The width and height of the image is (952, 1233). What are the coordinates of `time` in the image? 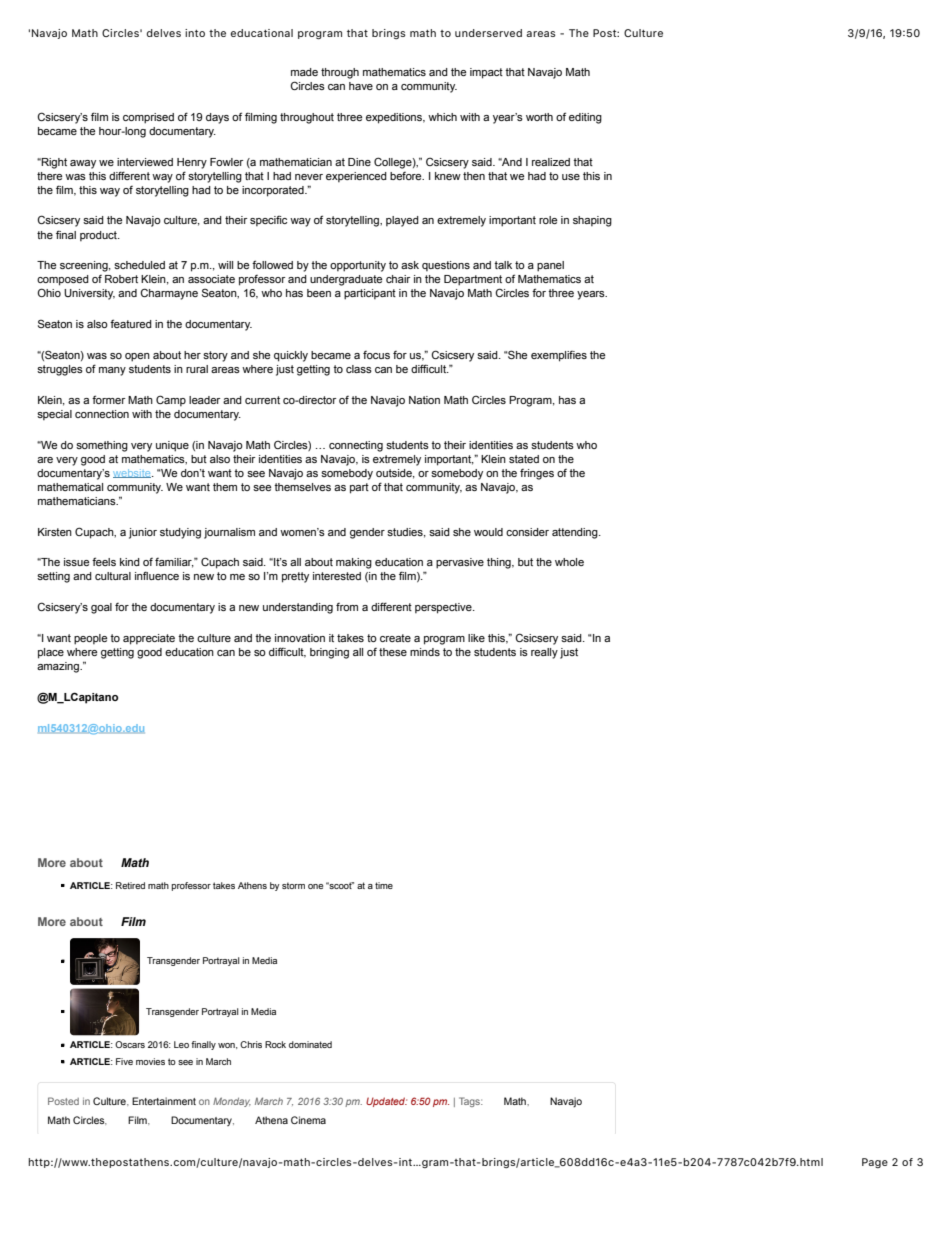 It's located at (384, 885).
